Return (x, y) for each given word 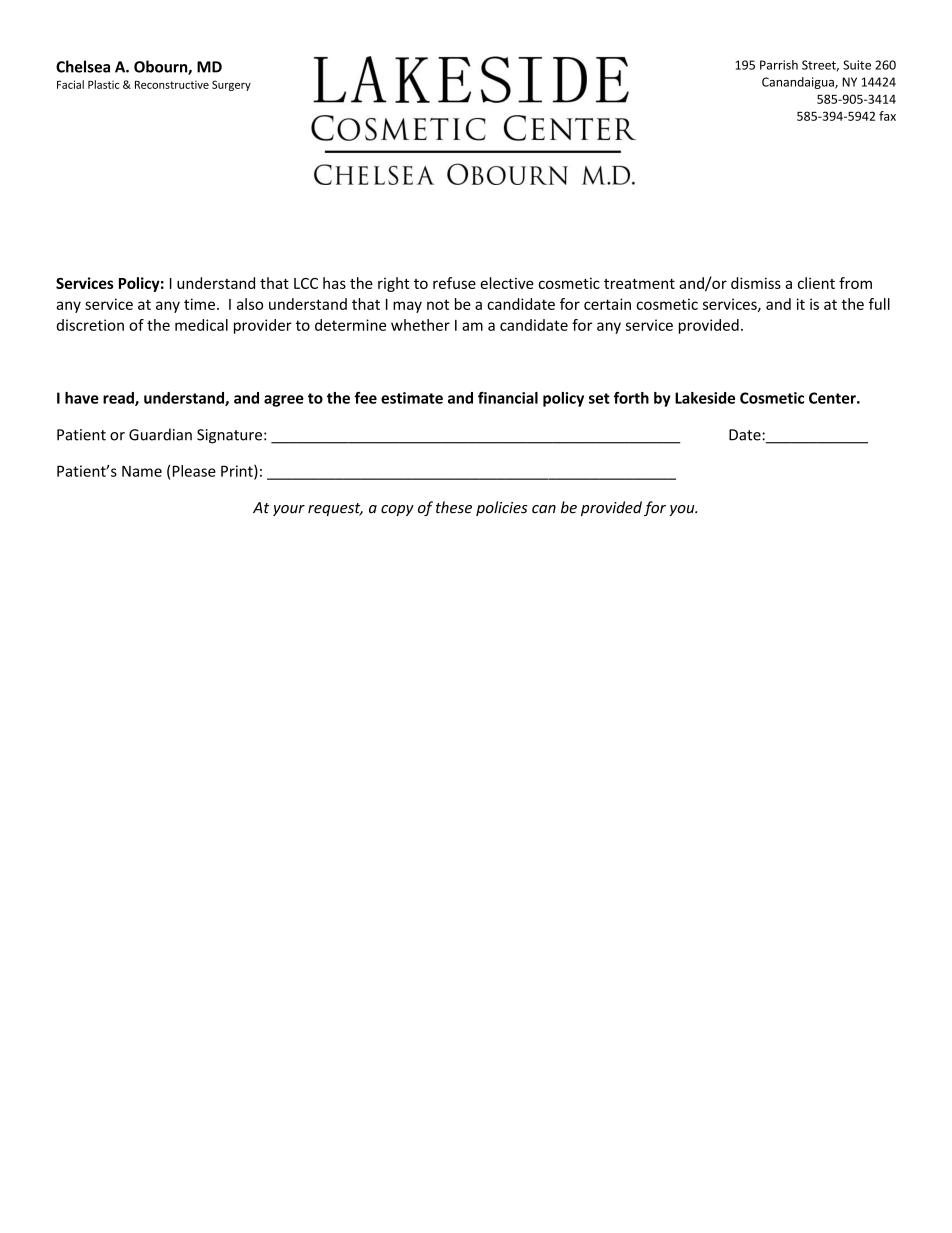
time (199, 304)
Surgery (231, 85)
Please (194, 471)
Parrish (779, 65)
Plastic (104, 84)
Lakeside (705, 398)
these (454, 507)
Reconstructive (172, 84)
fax (887, 116)
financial (508, 398)
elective (507, 283)
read (119, 399)
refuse (454, 283)
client (816, 283)
